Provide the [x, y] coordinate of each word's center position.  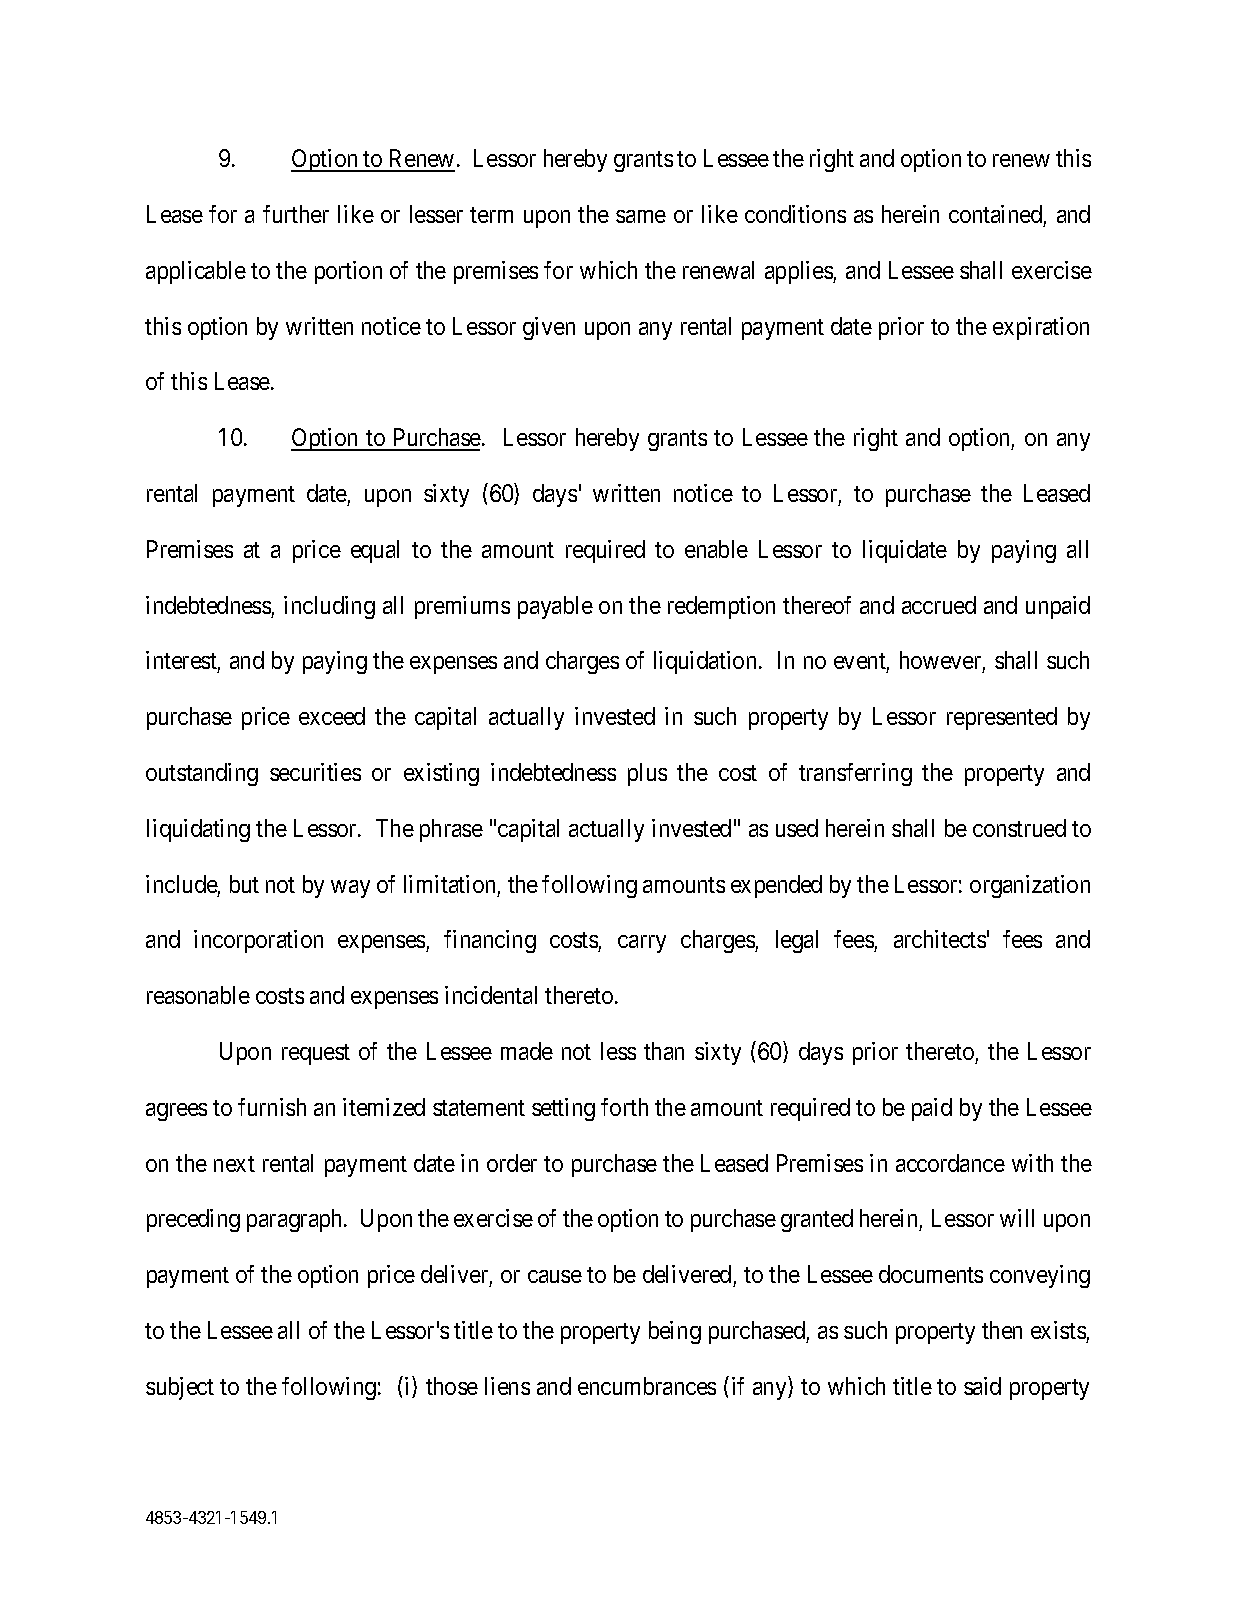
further [296, 214]
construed [1019, 828]
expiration [1041, 328]
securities [315, 772]
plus [647, 774]
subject [180, 1388]
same [641, 216]
